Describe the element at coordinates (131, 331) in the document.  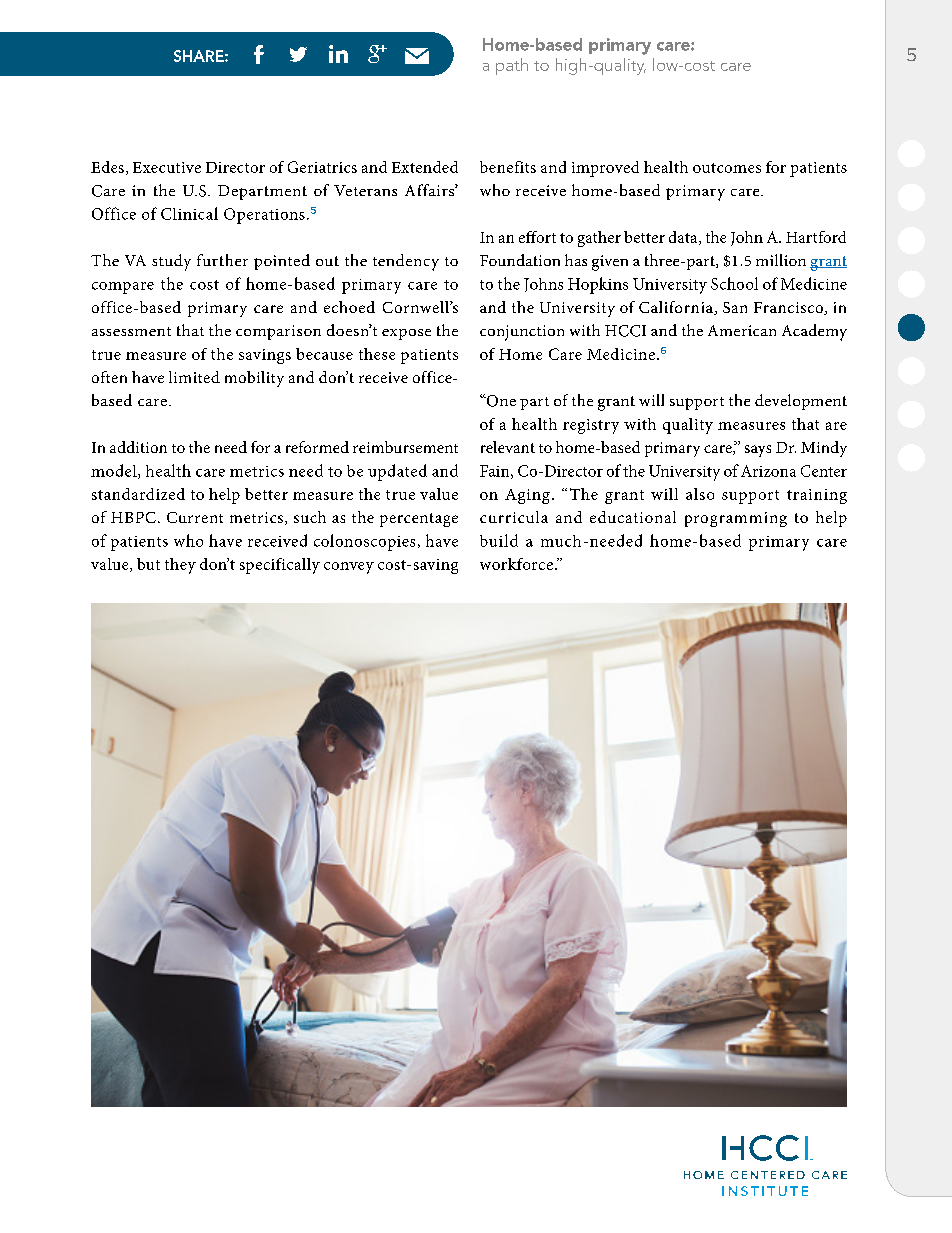
I see `assessment` at that location.
